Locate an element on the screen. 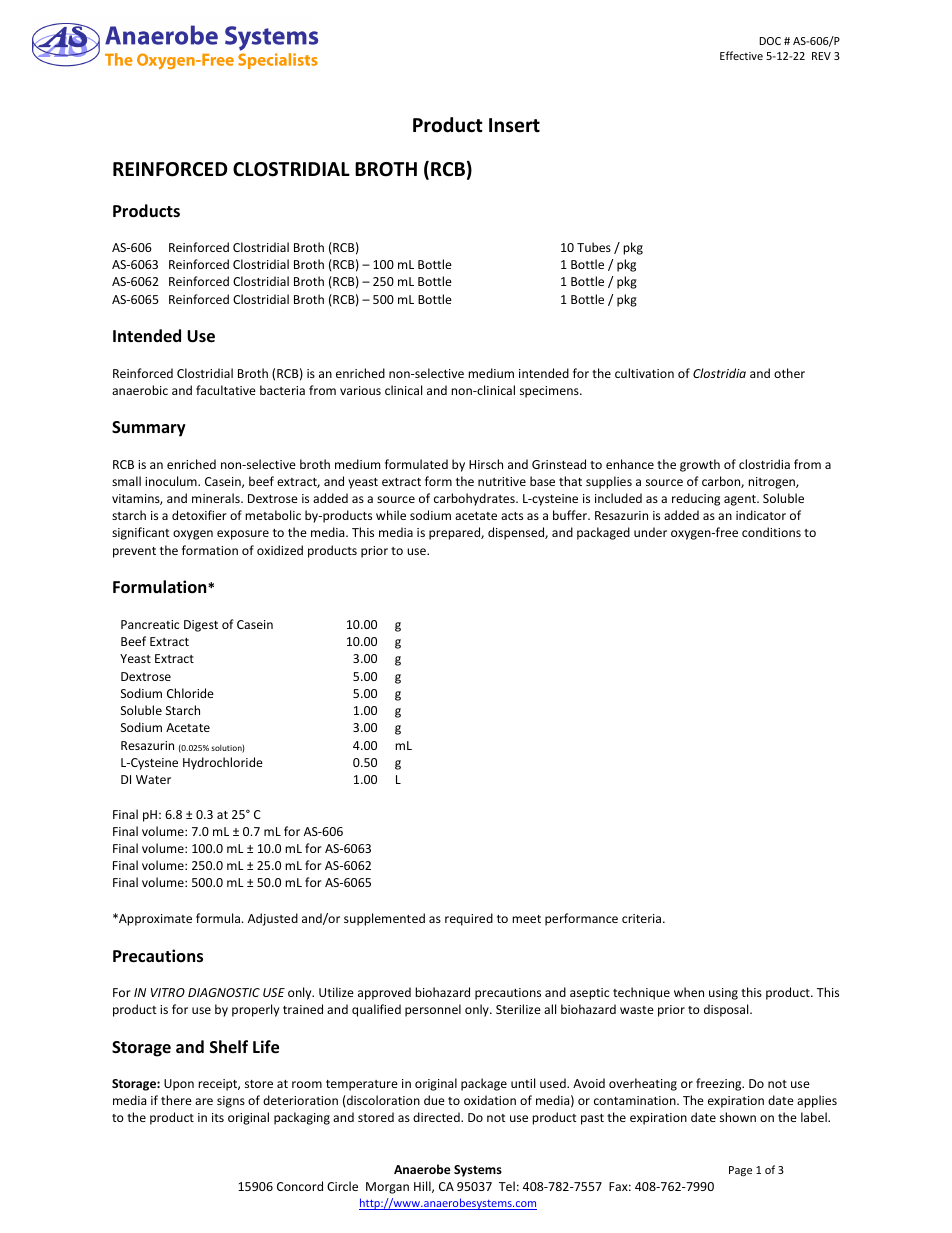  Digest is located at coordinates (201, 626).
